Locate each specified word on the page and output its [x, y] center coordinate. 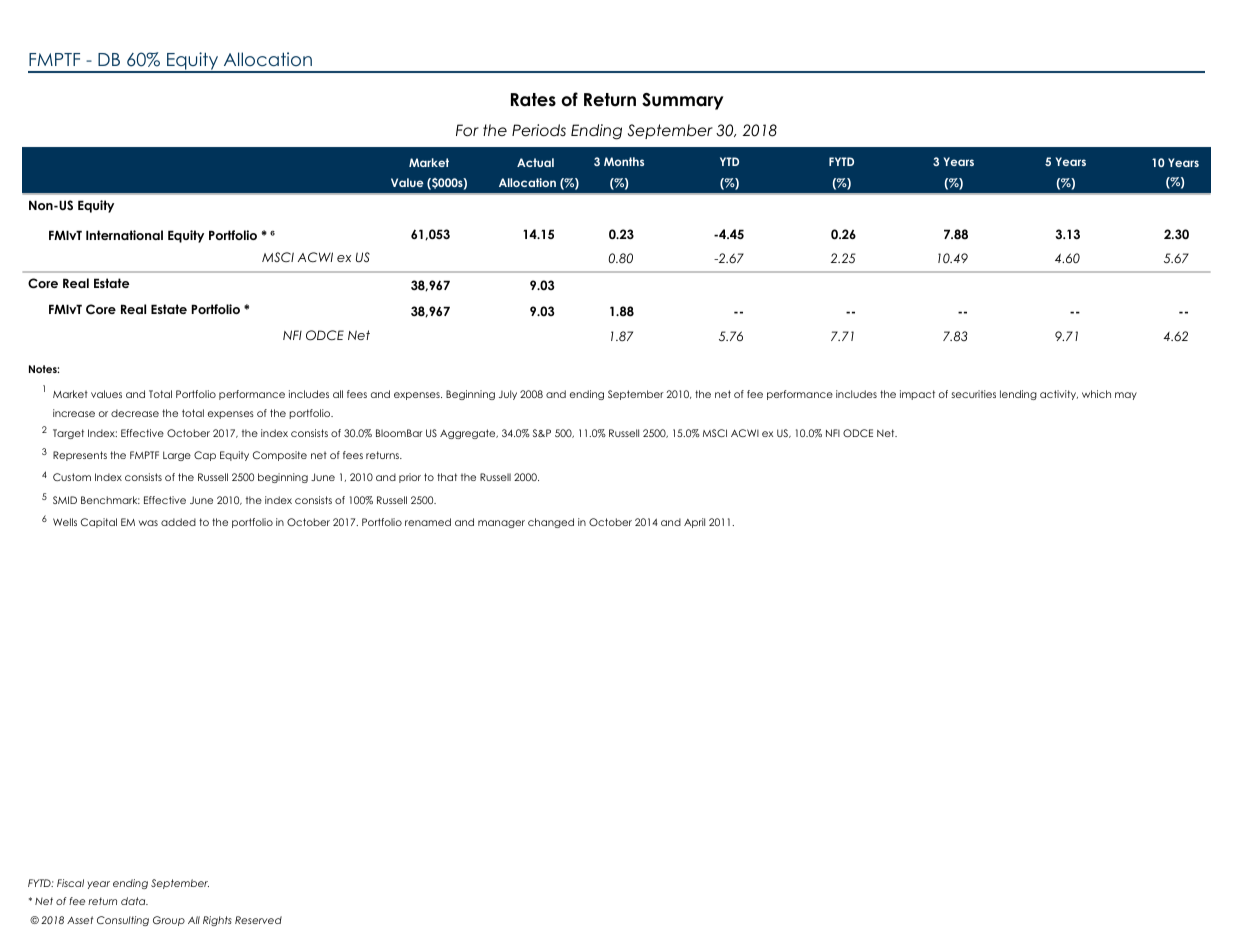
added [178, 522]
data [134, 901]
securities [973, 394]
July [508, 395]
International [124, 235]
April [694, 523]
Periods [539, 130]
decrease [135, 413]
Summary [682, 101]
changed [551, 523]
